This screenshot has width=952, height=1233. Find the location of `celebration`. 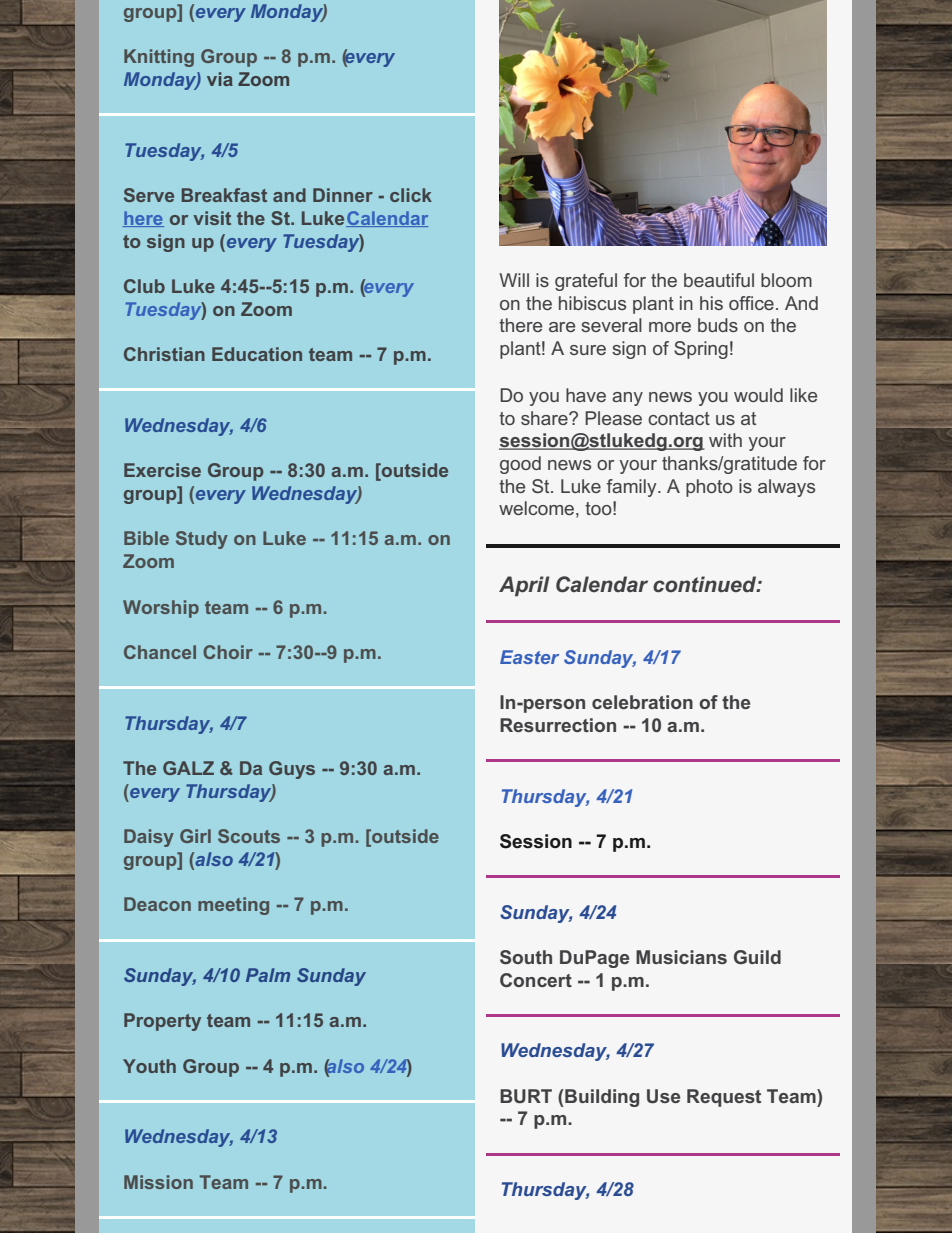

celebration is located at coordinates (642, 702).
